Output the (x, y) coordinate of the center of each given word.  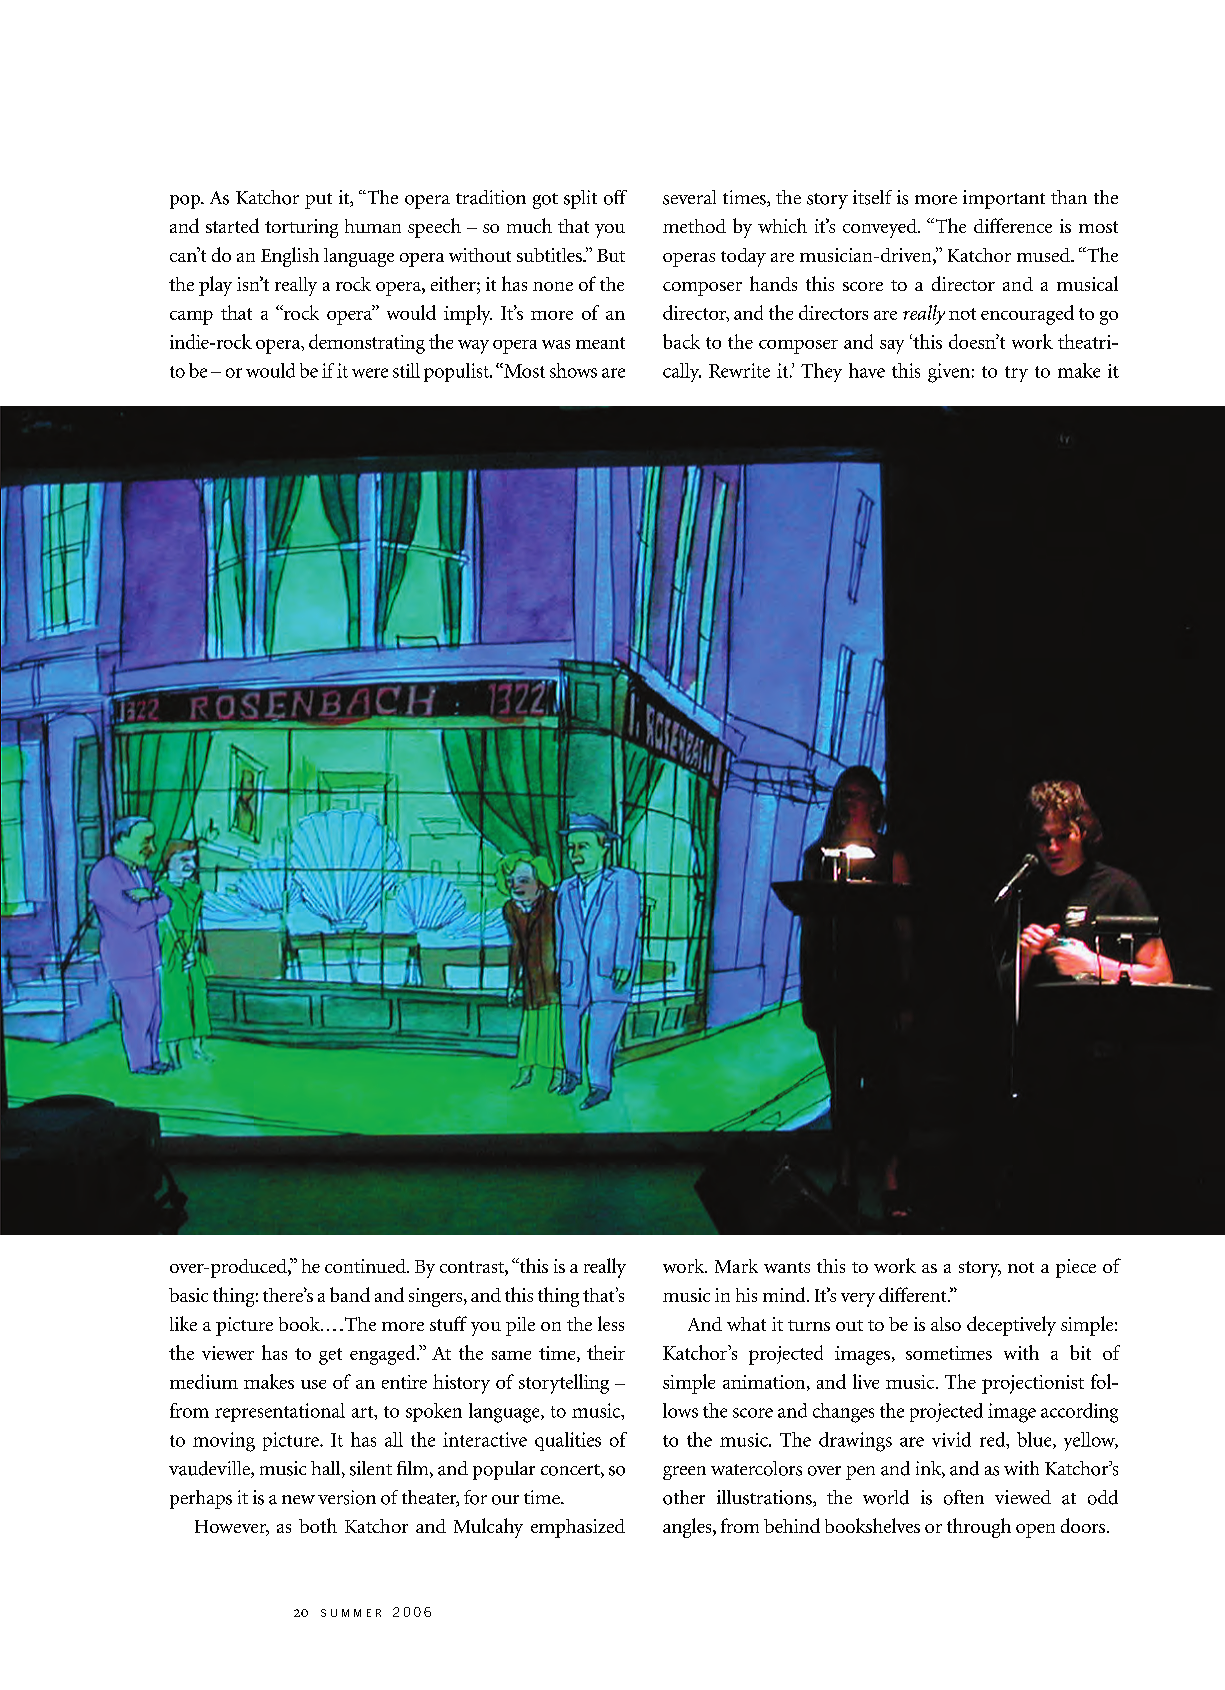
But (611, 255)
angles (688, 1528)
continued (366, 1266)
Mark (736, 1266)
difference (1013, 225)
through (979, 1528)
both (318, 1525)
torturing (301, 228)
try (1016, 374)
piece (1076, 1268)
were (370, 373)
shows (573, 370)
